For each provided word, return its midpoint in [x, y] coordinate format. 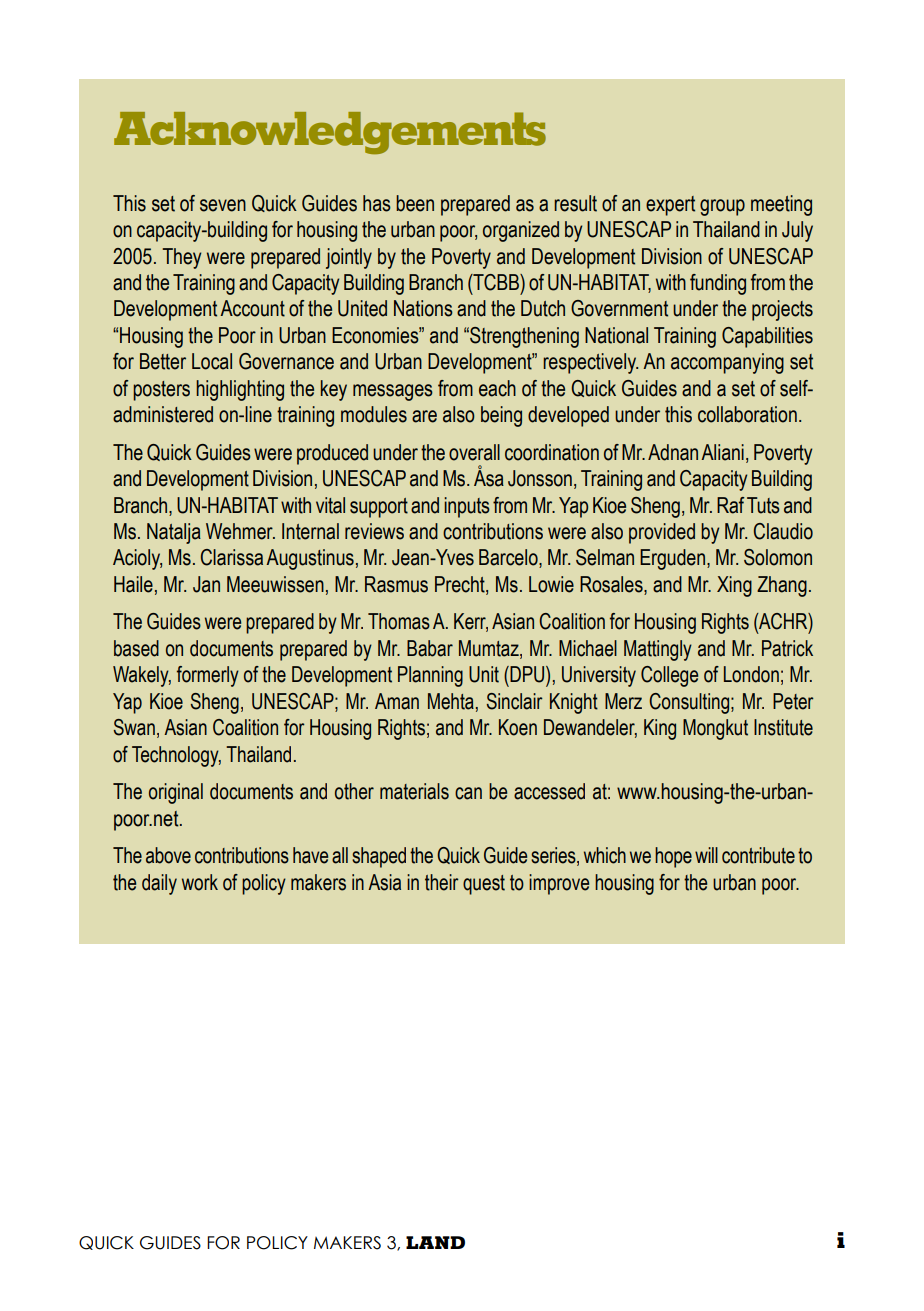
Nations [423, 308]
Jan [206, 584]
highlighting [240, 390]
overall [474, 452]
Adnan [673, 452]
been [415, 203]
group [722, 207]
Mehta [451, 701]
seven [223, 205]
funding [718, 284]
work [200, 882]
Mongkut [715, 729]
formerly [208, 676]
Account [252, 308]
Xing [734, 586]
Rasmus [396, 584]
